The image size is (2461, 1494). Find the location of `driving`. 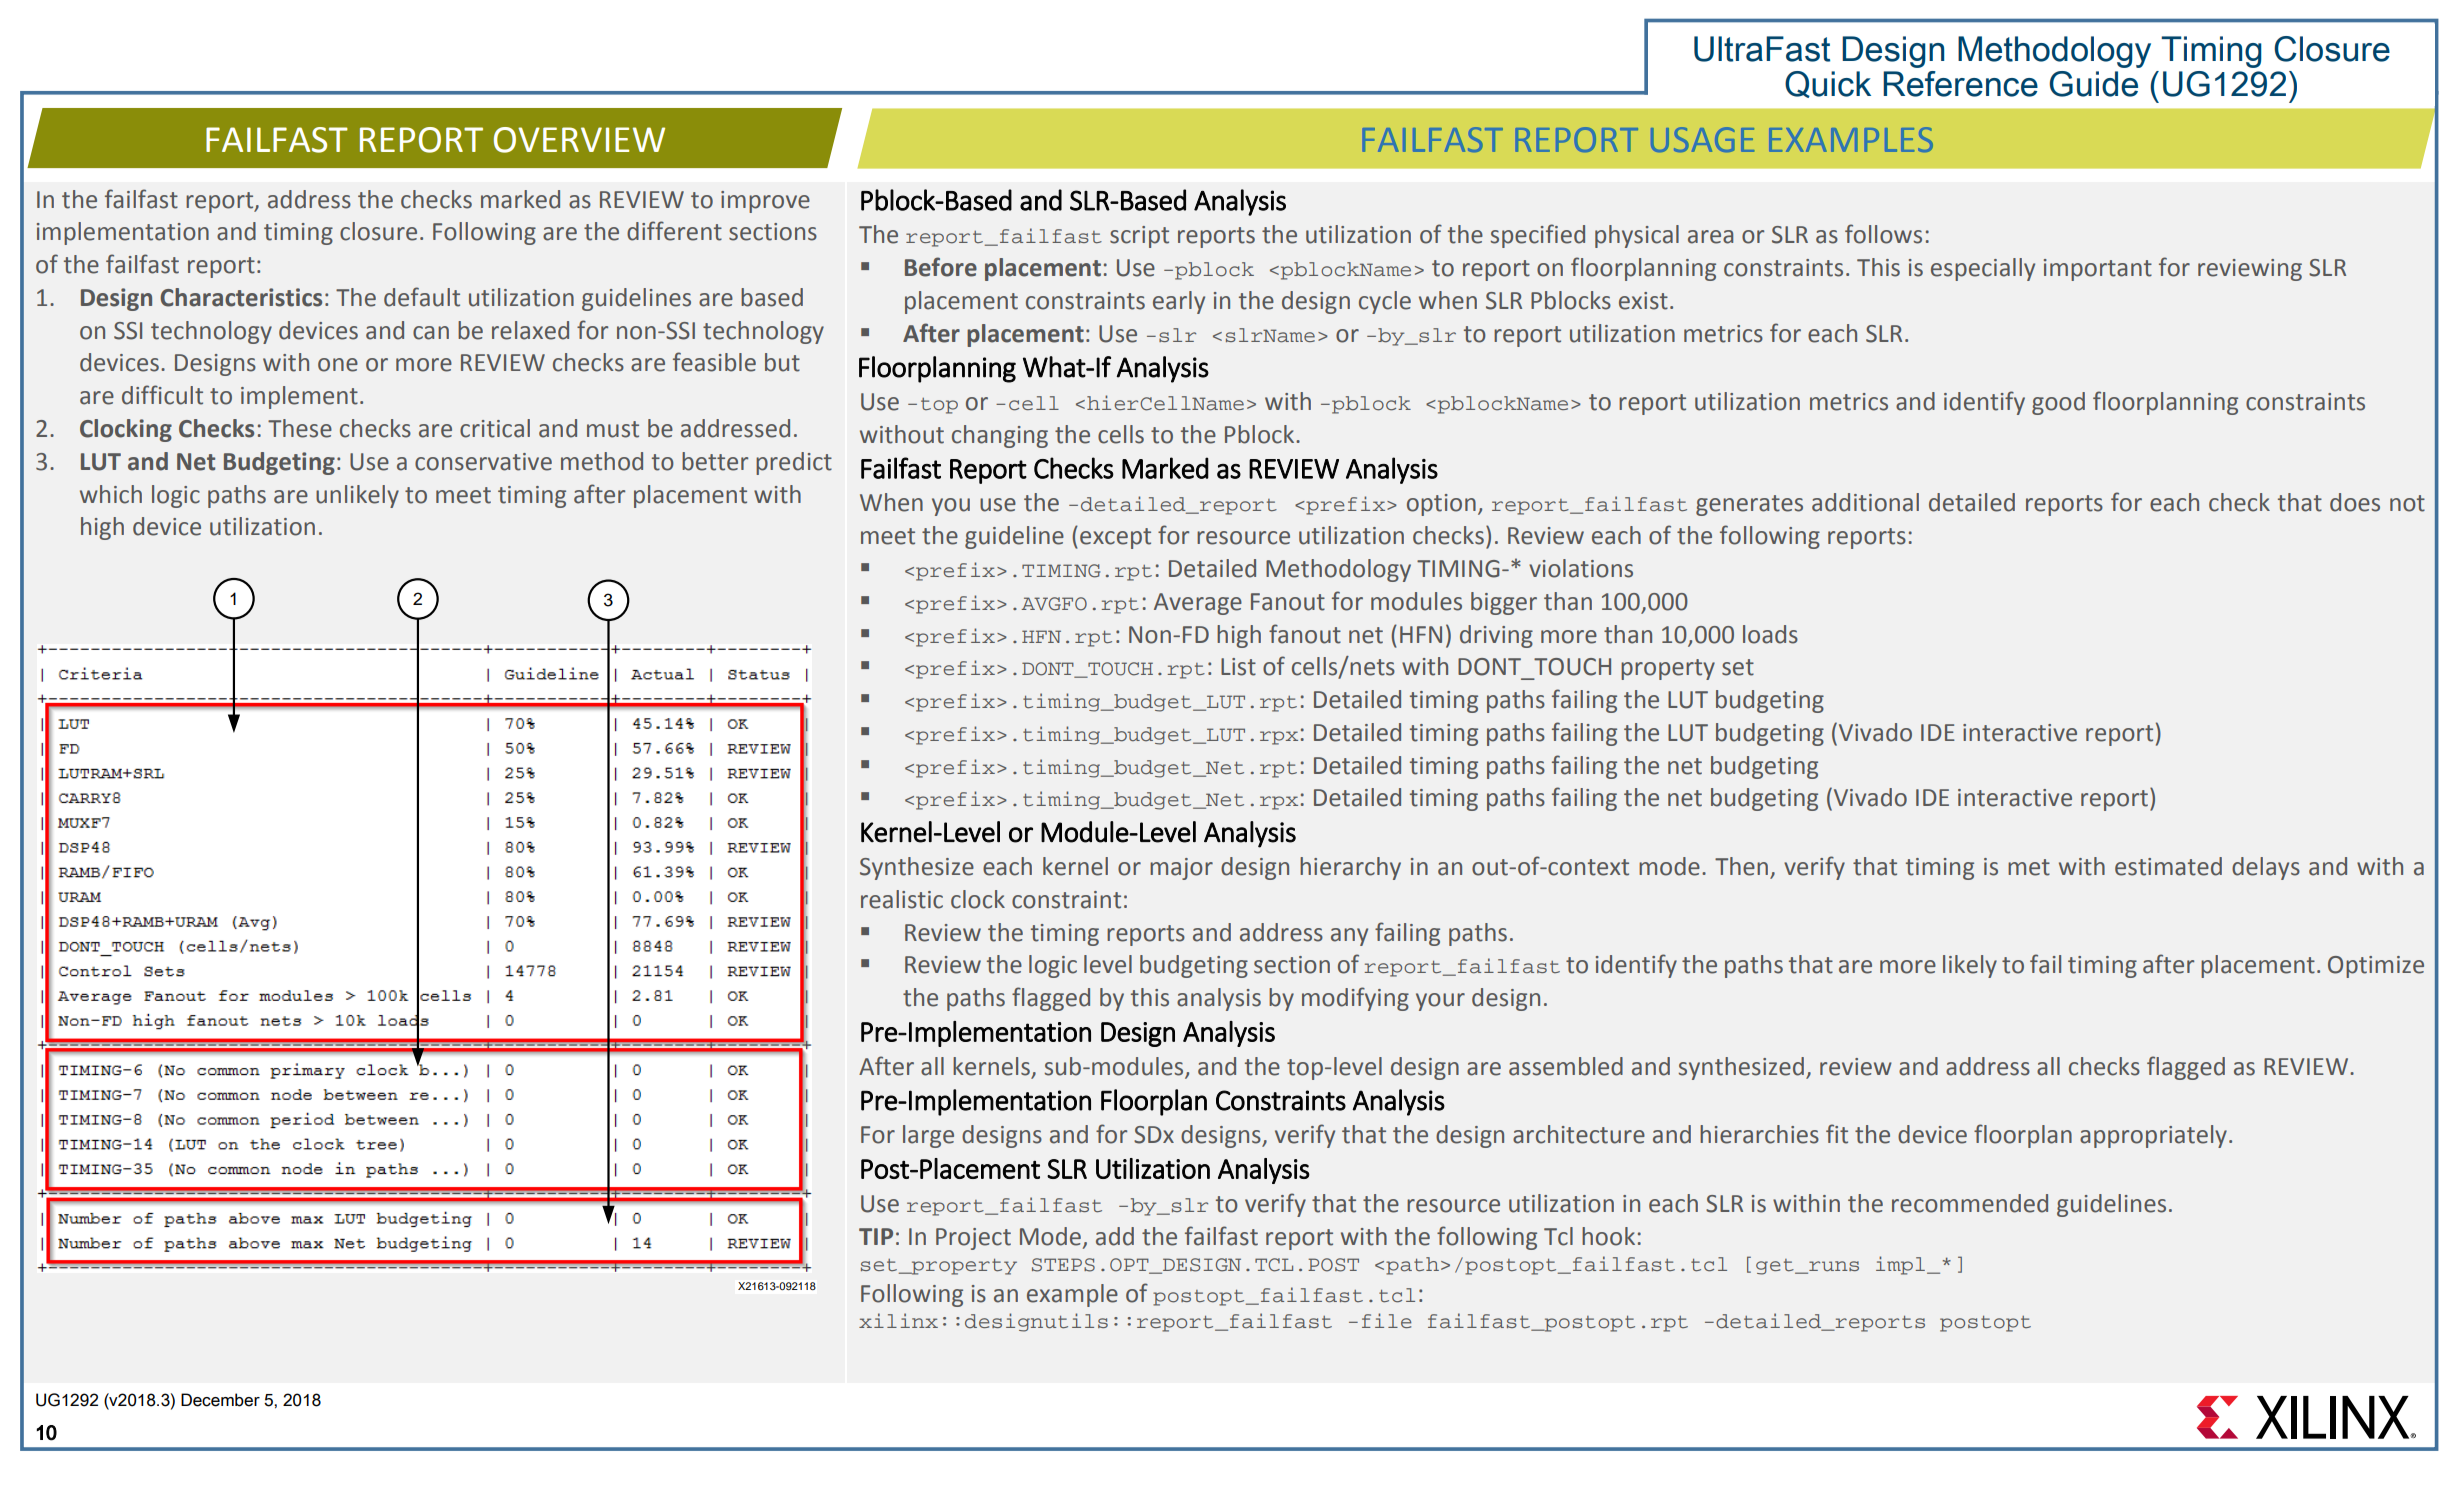

driving is located at coordinates (1496, 636).
